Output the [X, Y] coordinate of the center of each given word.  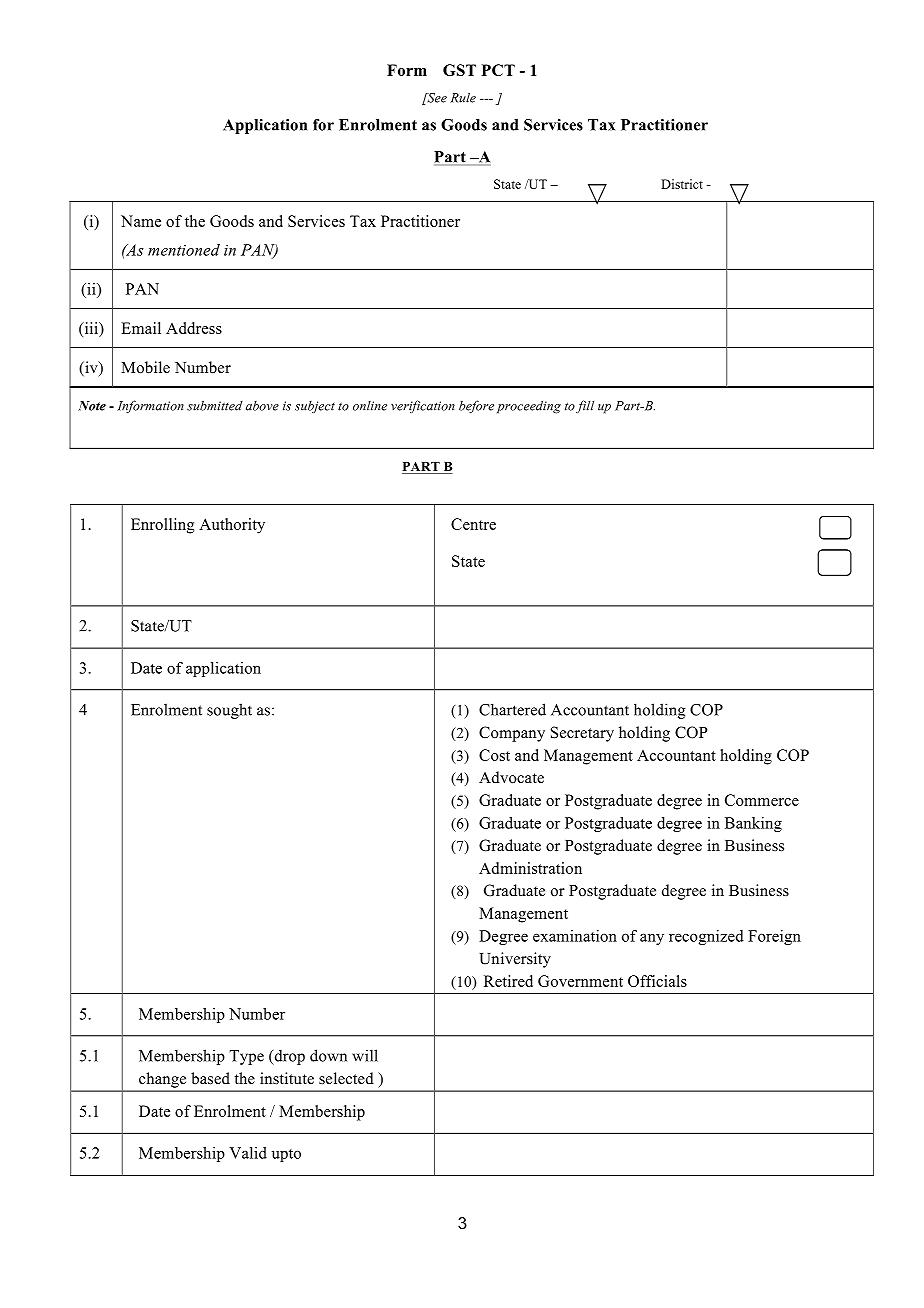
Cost [494, 755]
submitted [215, 405]
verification [423, 406]
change [162, 1080]
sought [229, 711]
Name [141, 221]
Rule [463, 97]
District [682, 184]
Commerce [762, 800]
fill [585, 406]
